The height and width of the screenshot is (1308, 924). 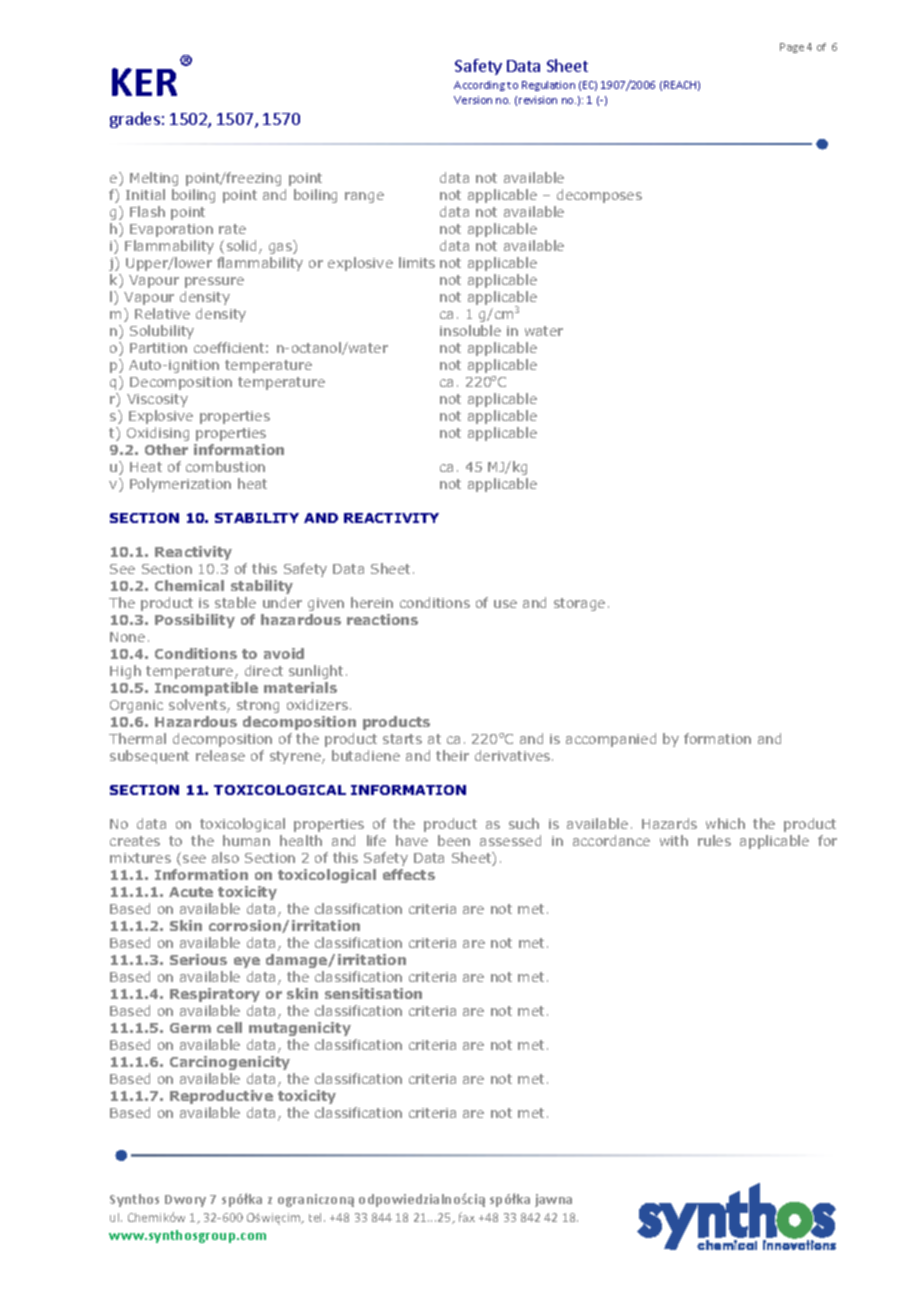 What do you see at coordinates (144, 82) in the screenshot?
I see `KER` at bounding box center [144, 82].
